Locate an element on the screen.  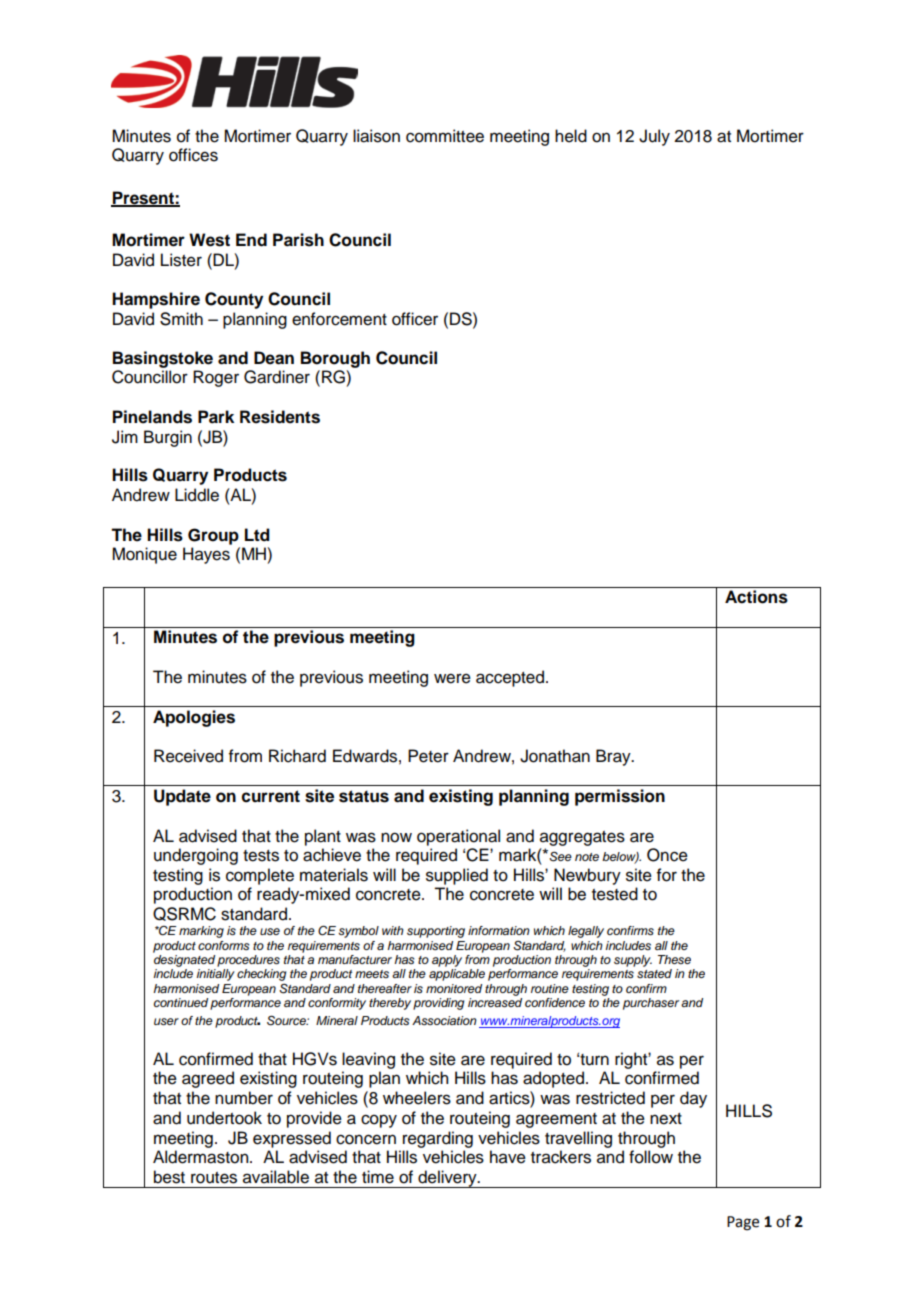
Liddle is located at coordinates (197, 495).
